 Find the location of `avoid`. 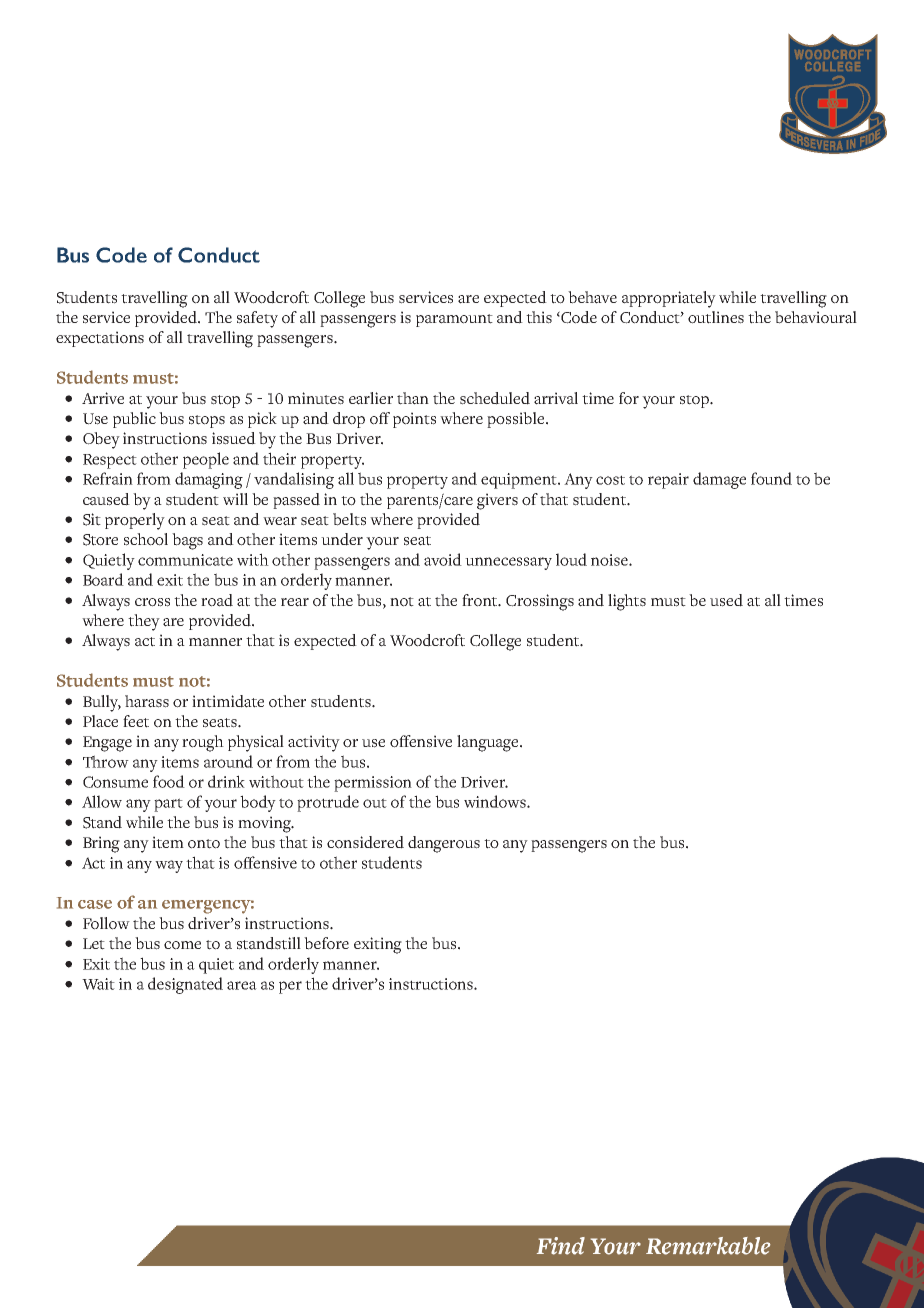

avoid is located at coordinates (443, 559).
